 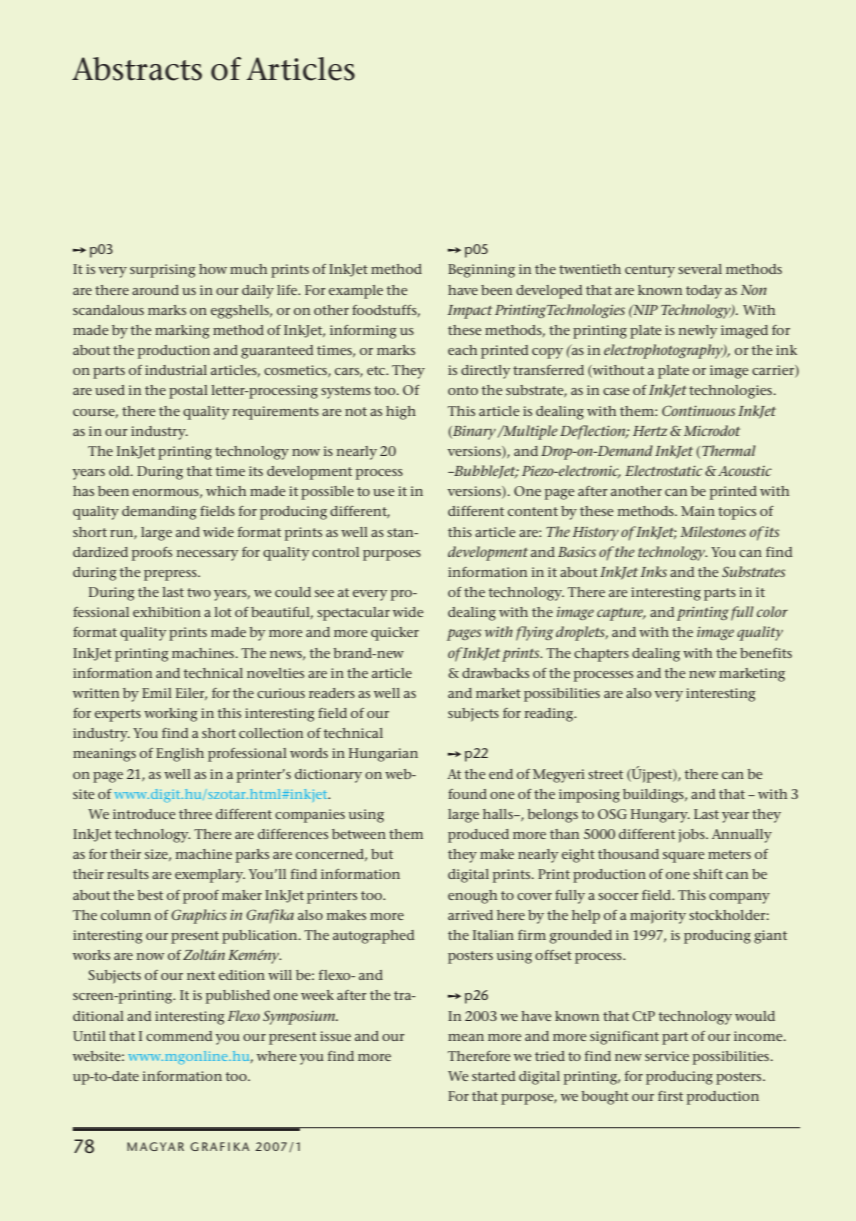 What do you see at coordinates (700, 269) in the page?
I see `several` at bounding box center [700, 269].
